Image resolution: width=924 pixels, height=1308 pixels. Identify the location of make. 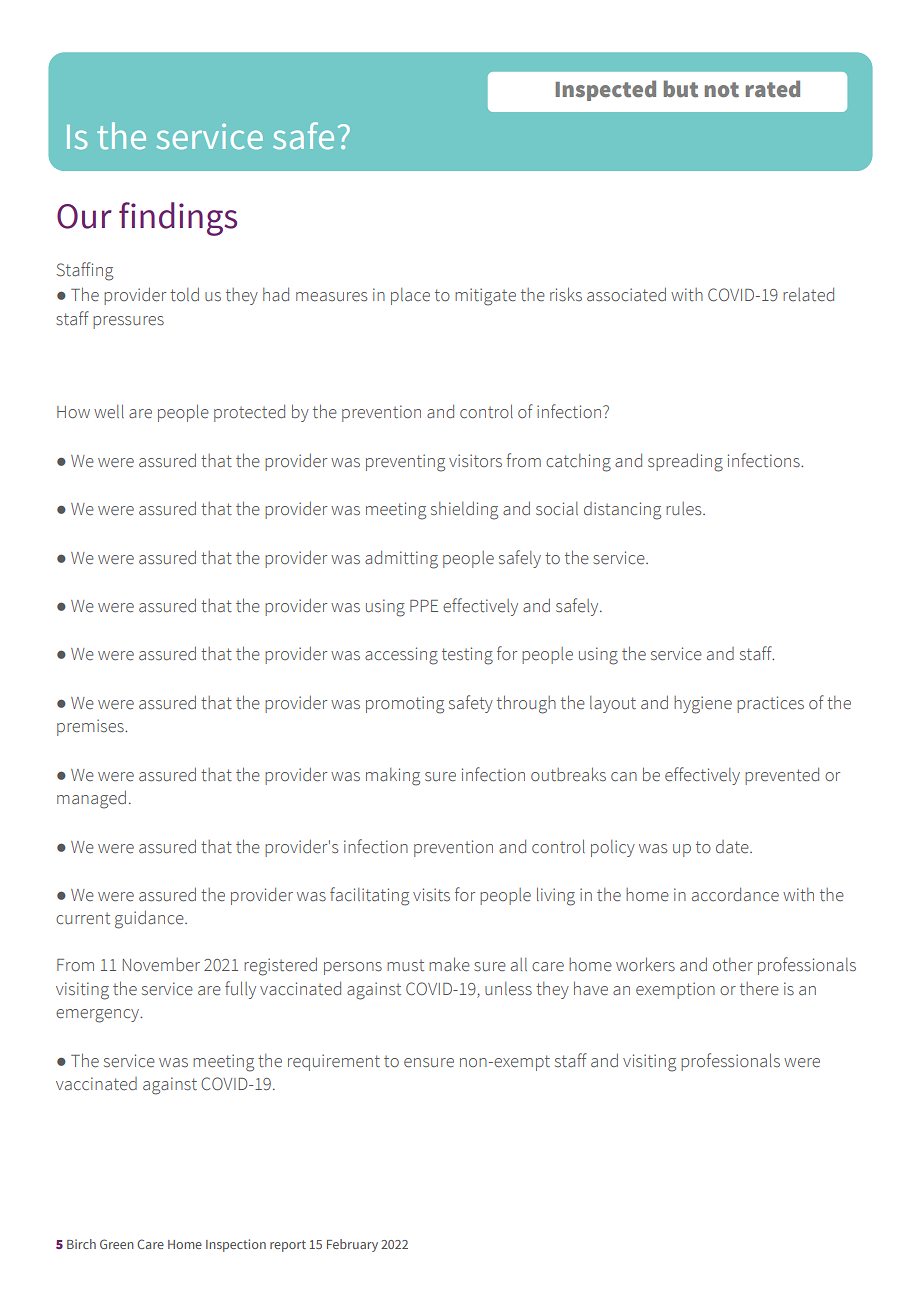
(449, 964).
